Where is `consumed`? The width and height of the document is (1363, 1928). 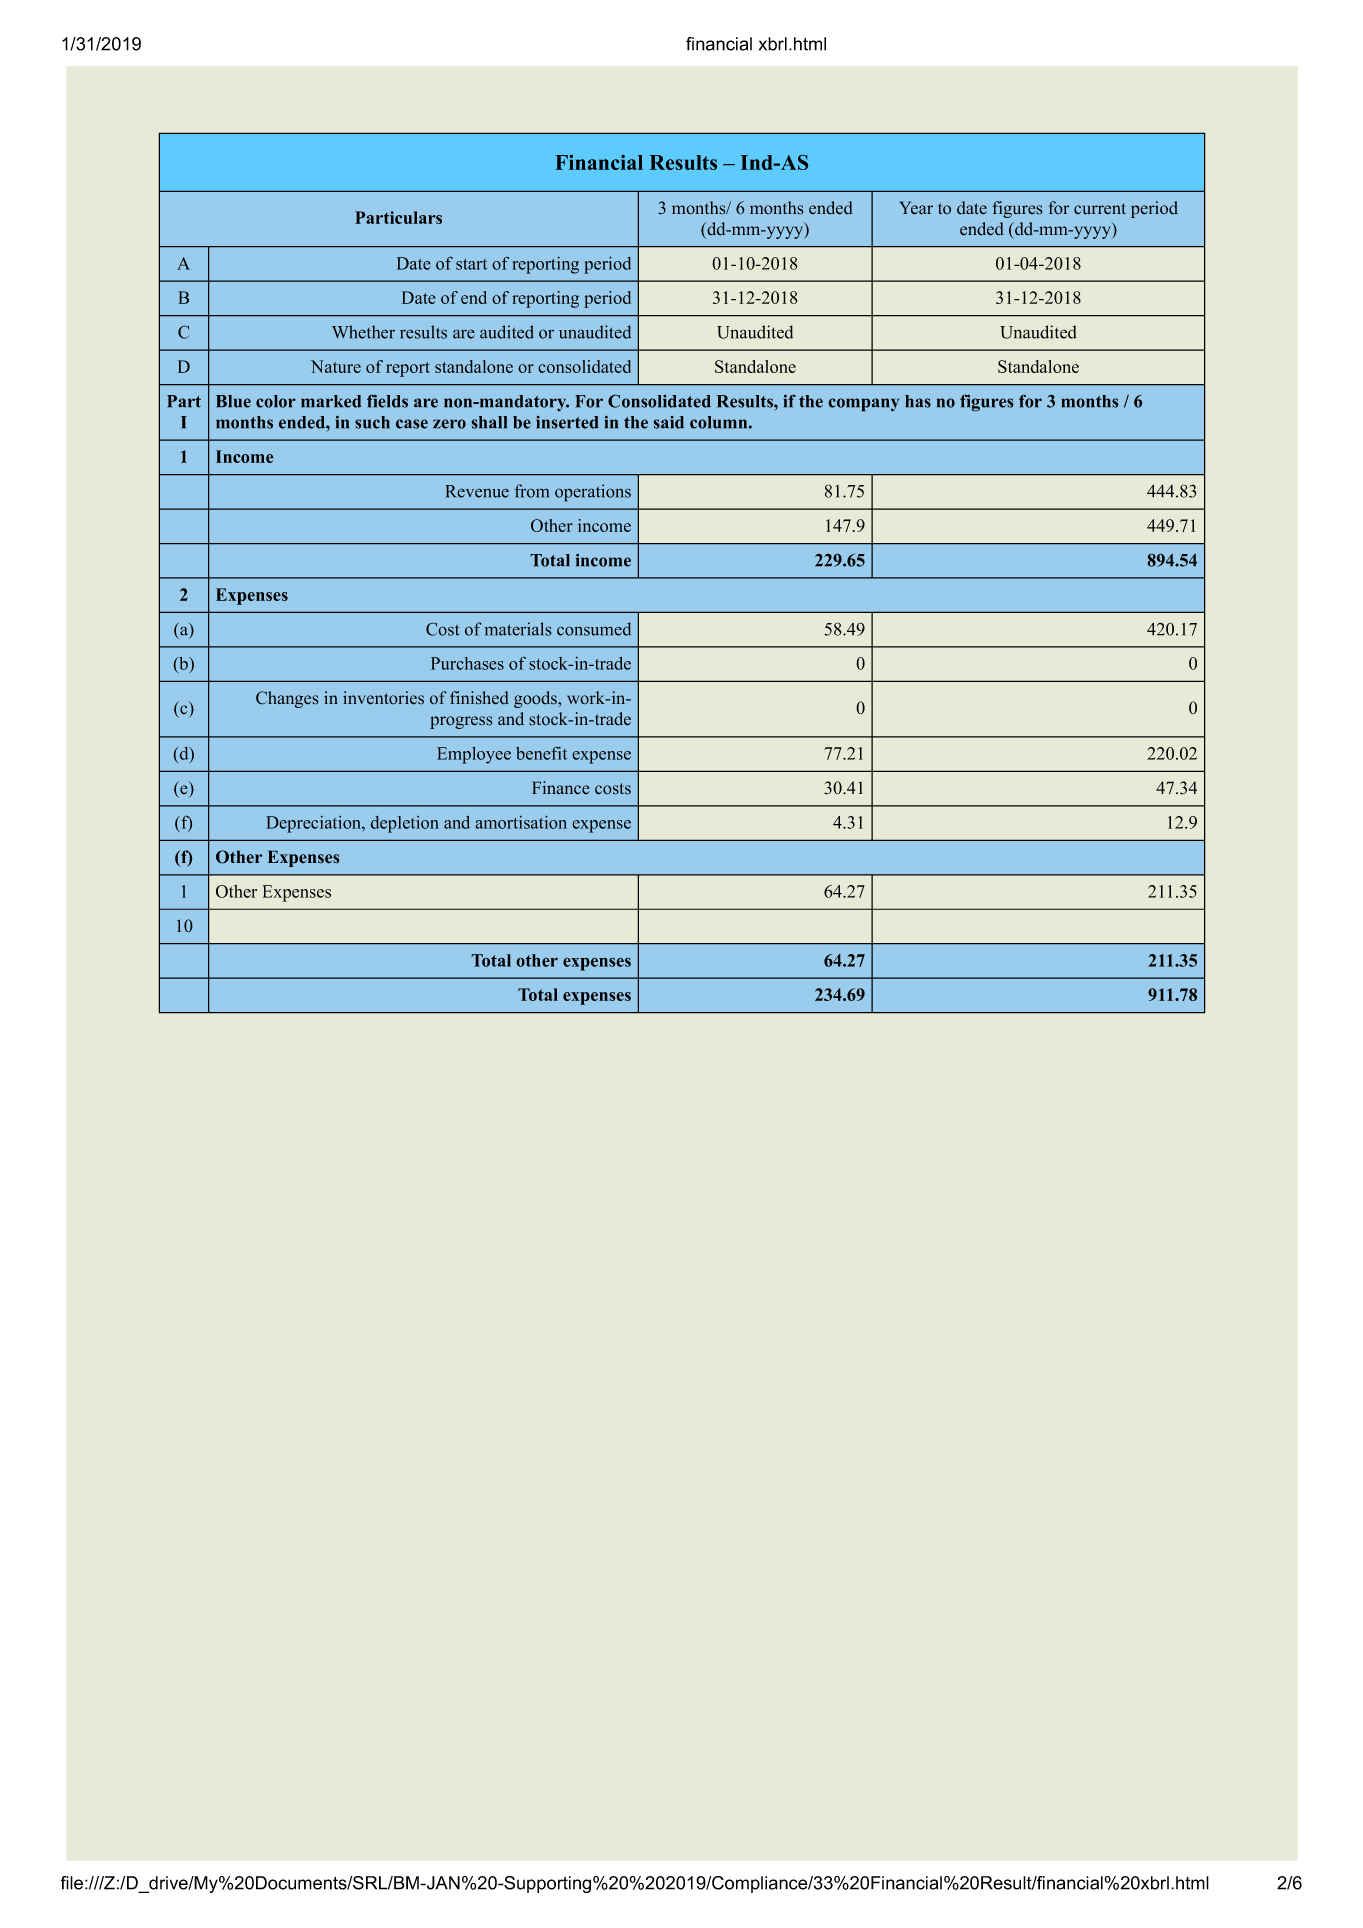 consumed is located at coordinates (594, 629).
